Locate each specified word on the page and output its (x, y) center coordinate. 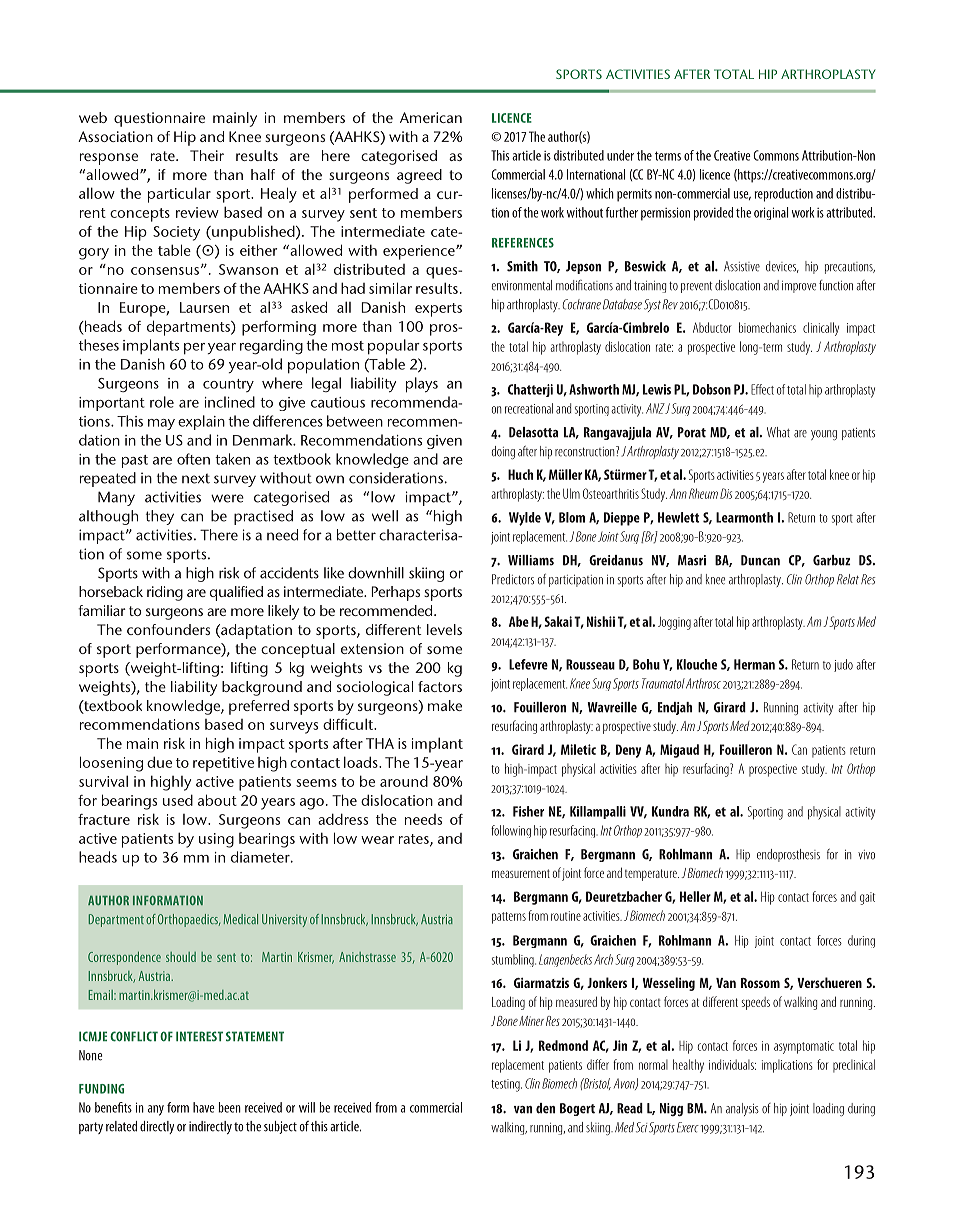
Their (207, 155)
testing (506, 1085)
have (204, 1107)
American (431, 117)
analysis (742, 1109)
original (771, 213)
